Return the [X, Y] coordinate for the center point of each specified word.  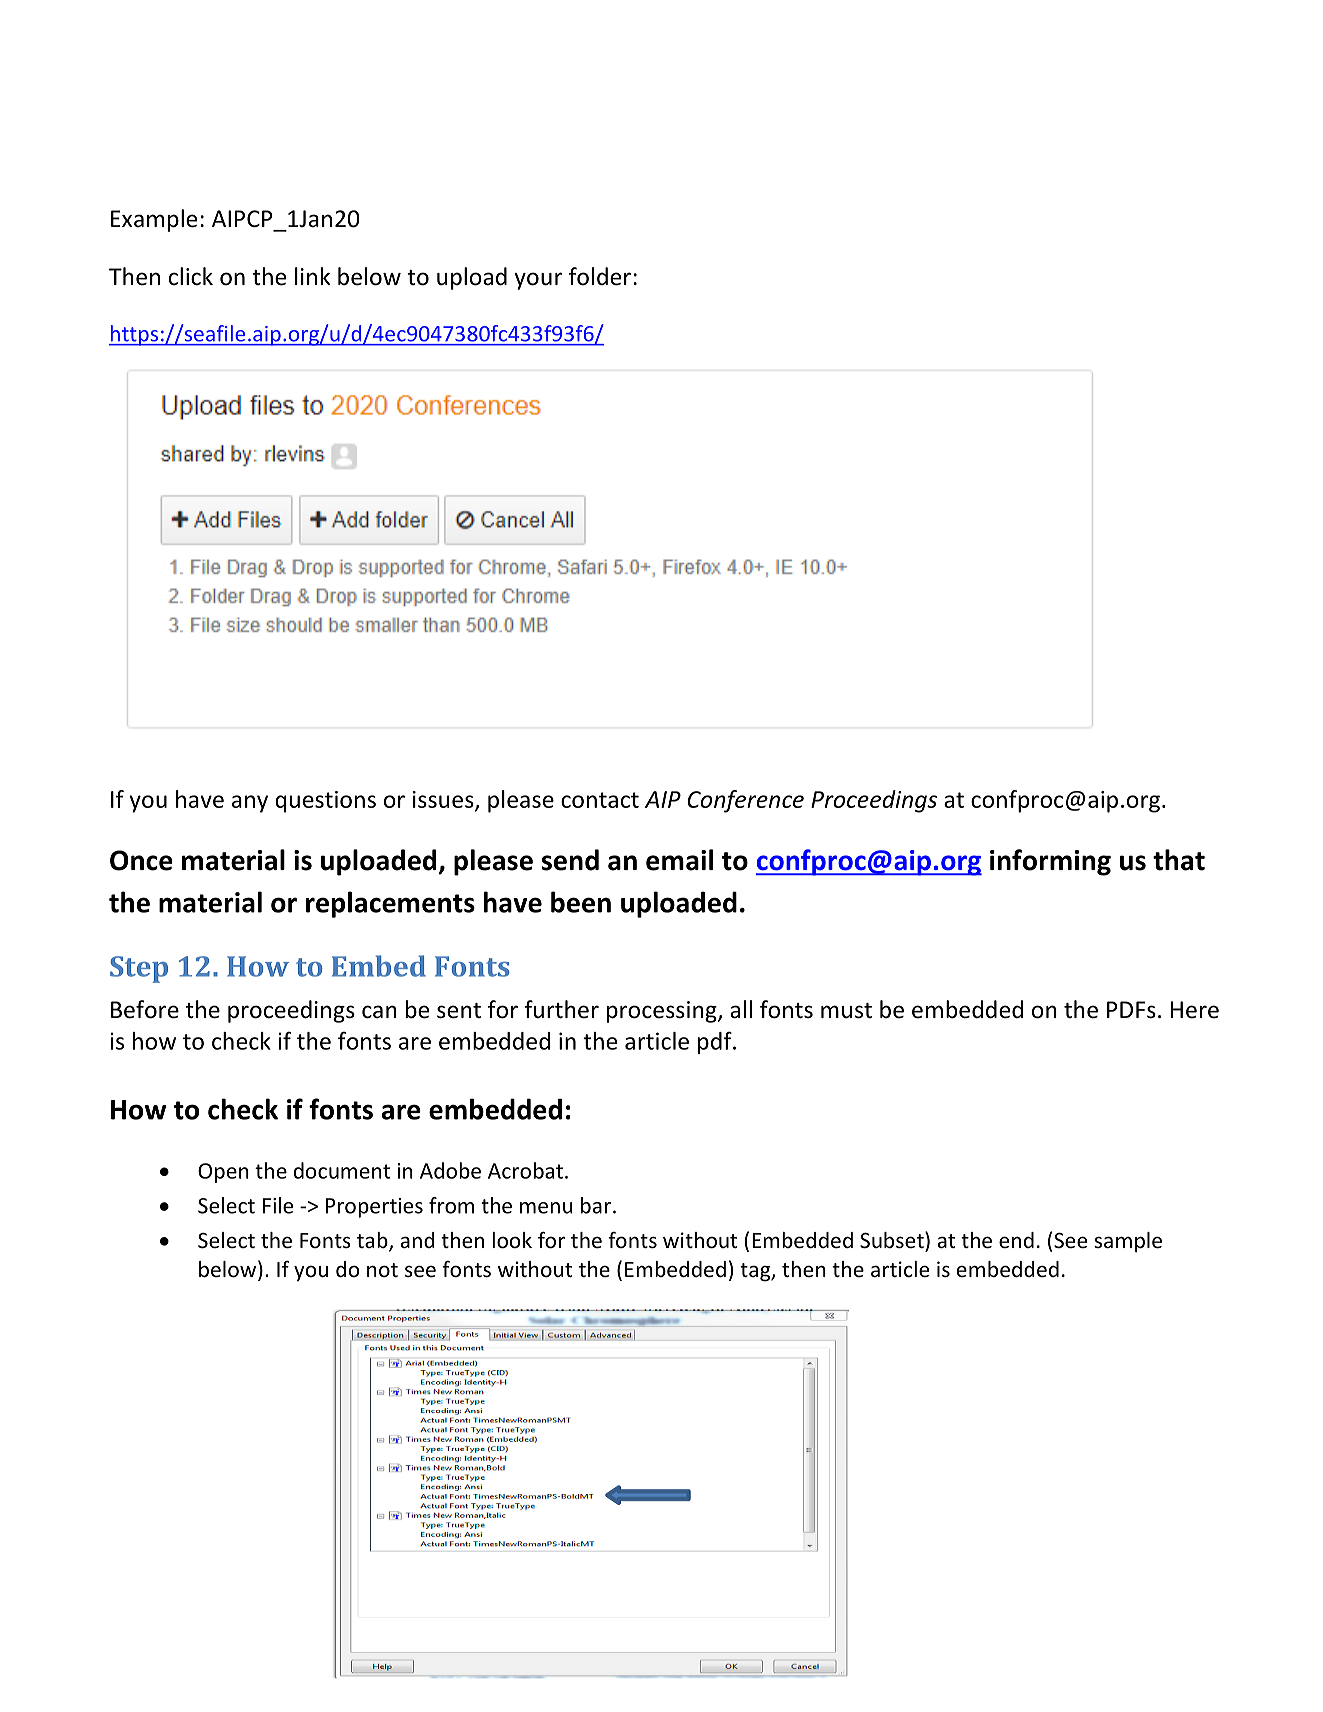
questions [325, 802]
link [312, 276]
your [538, 281]
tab [373, 1241]
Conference [745, 801]
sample [1128, 1242]
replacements [390, 904]
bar [596, 1205]
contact [600, 800]
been [581, 902]
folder [600, 276]
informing [1050, 862]
